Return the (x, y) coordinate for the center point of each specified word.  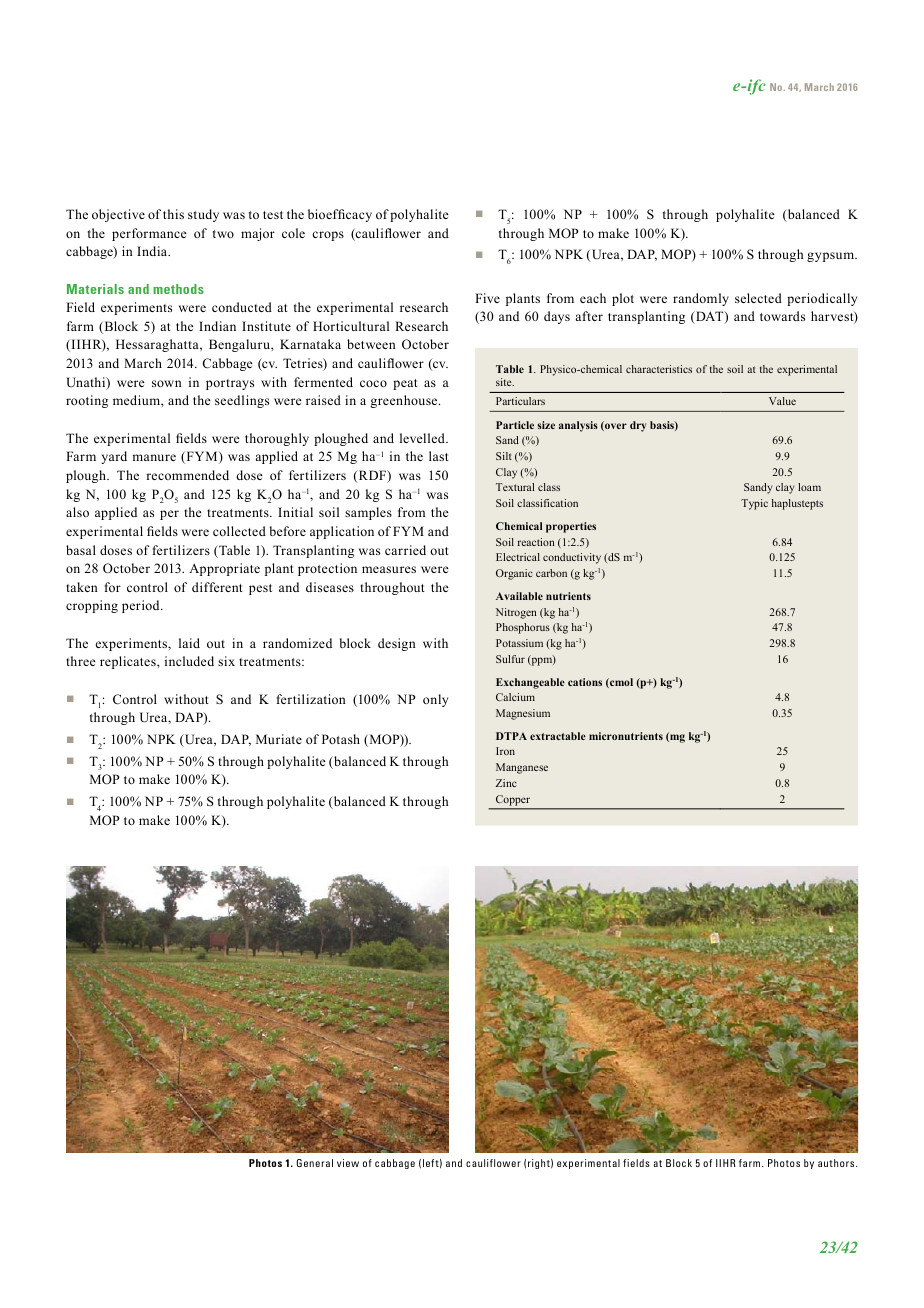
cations (585, 682)
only (435, 700)
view (348, 1163)
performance (149, 234)
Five (487, 298)
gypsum (832, 257)
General (314, 1163)
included (189, 661)
